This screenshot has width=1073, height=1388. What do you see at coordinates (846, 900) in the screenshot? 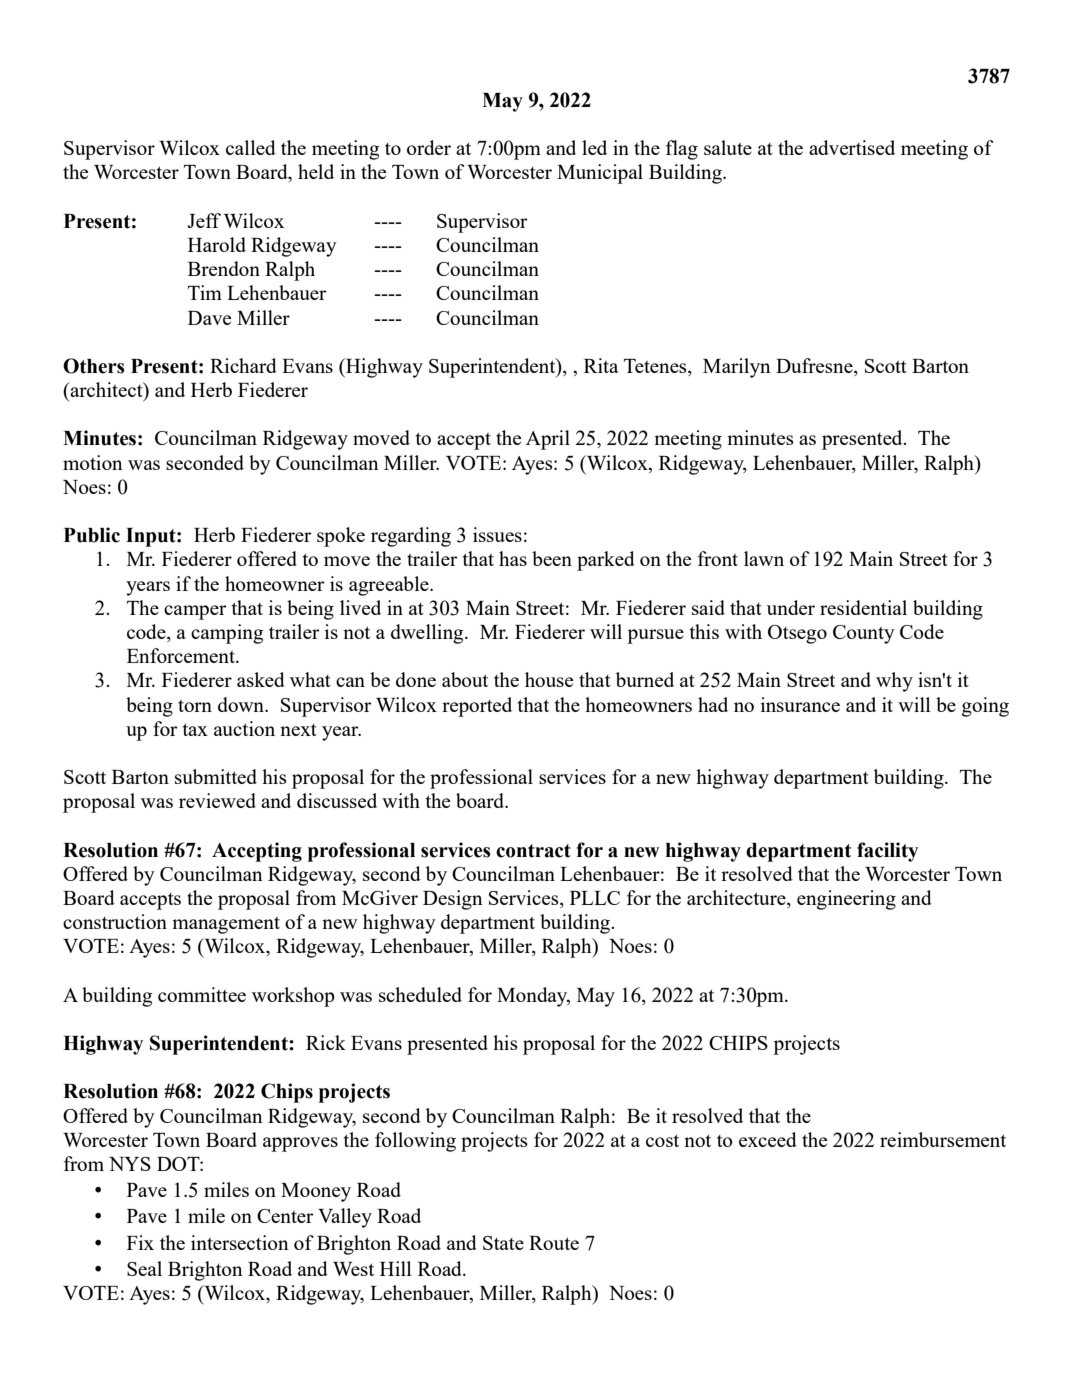
I see `engineering` at bounding box center [846, 900].
